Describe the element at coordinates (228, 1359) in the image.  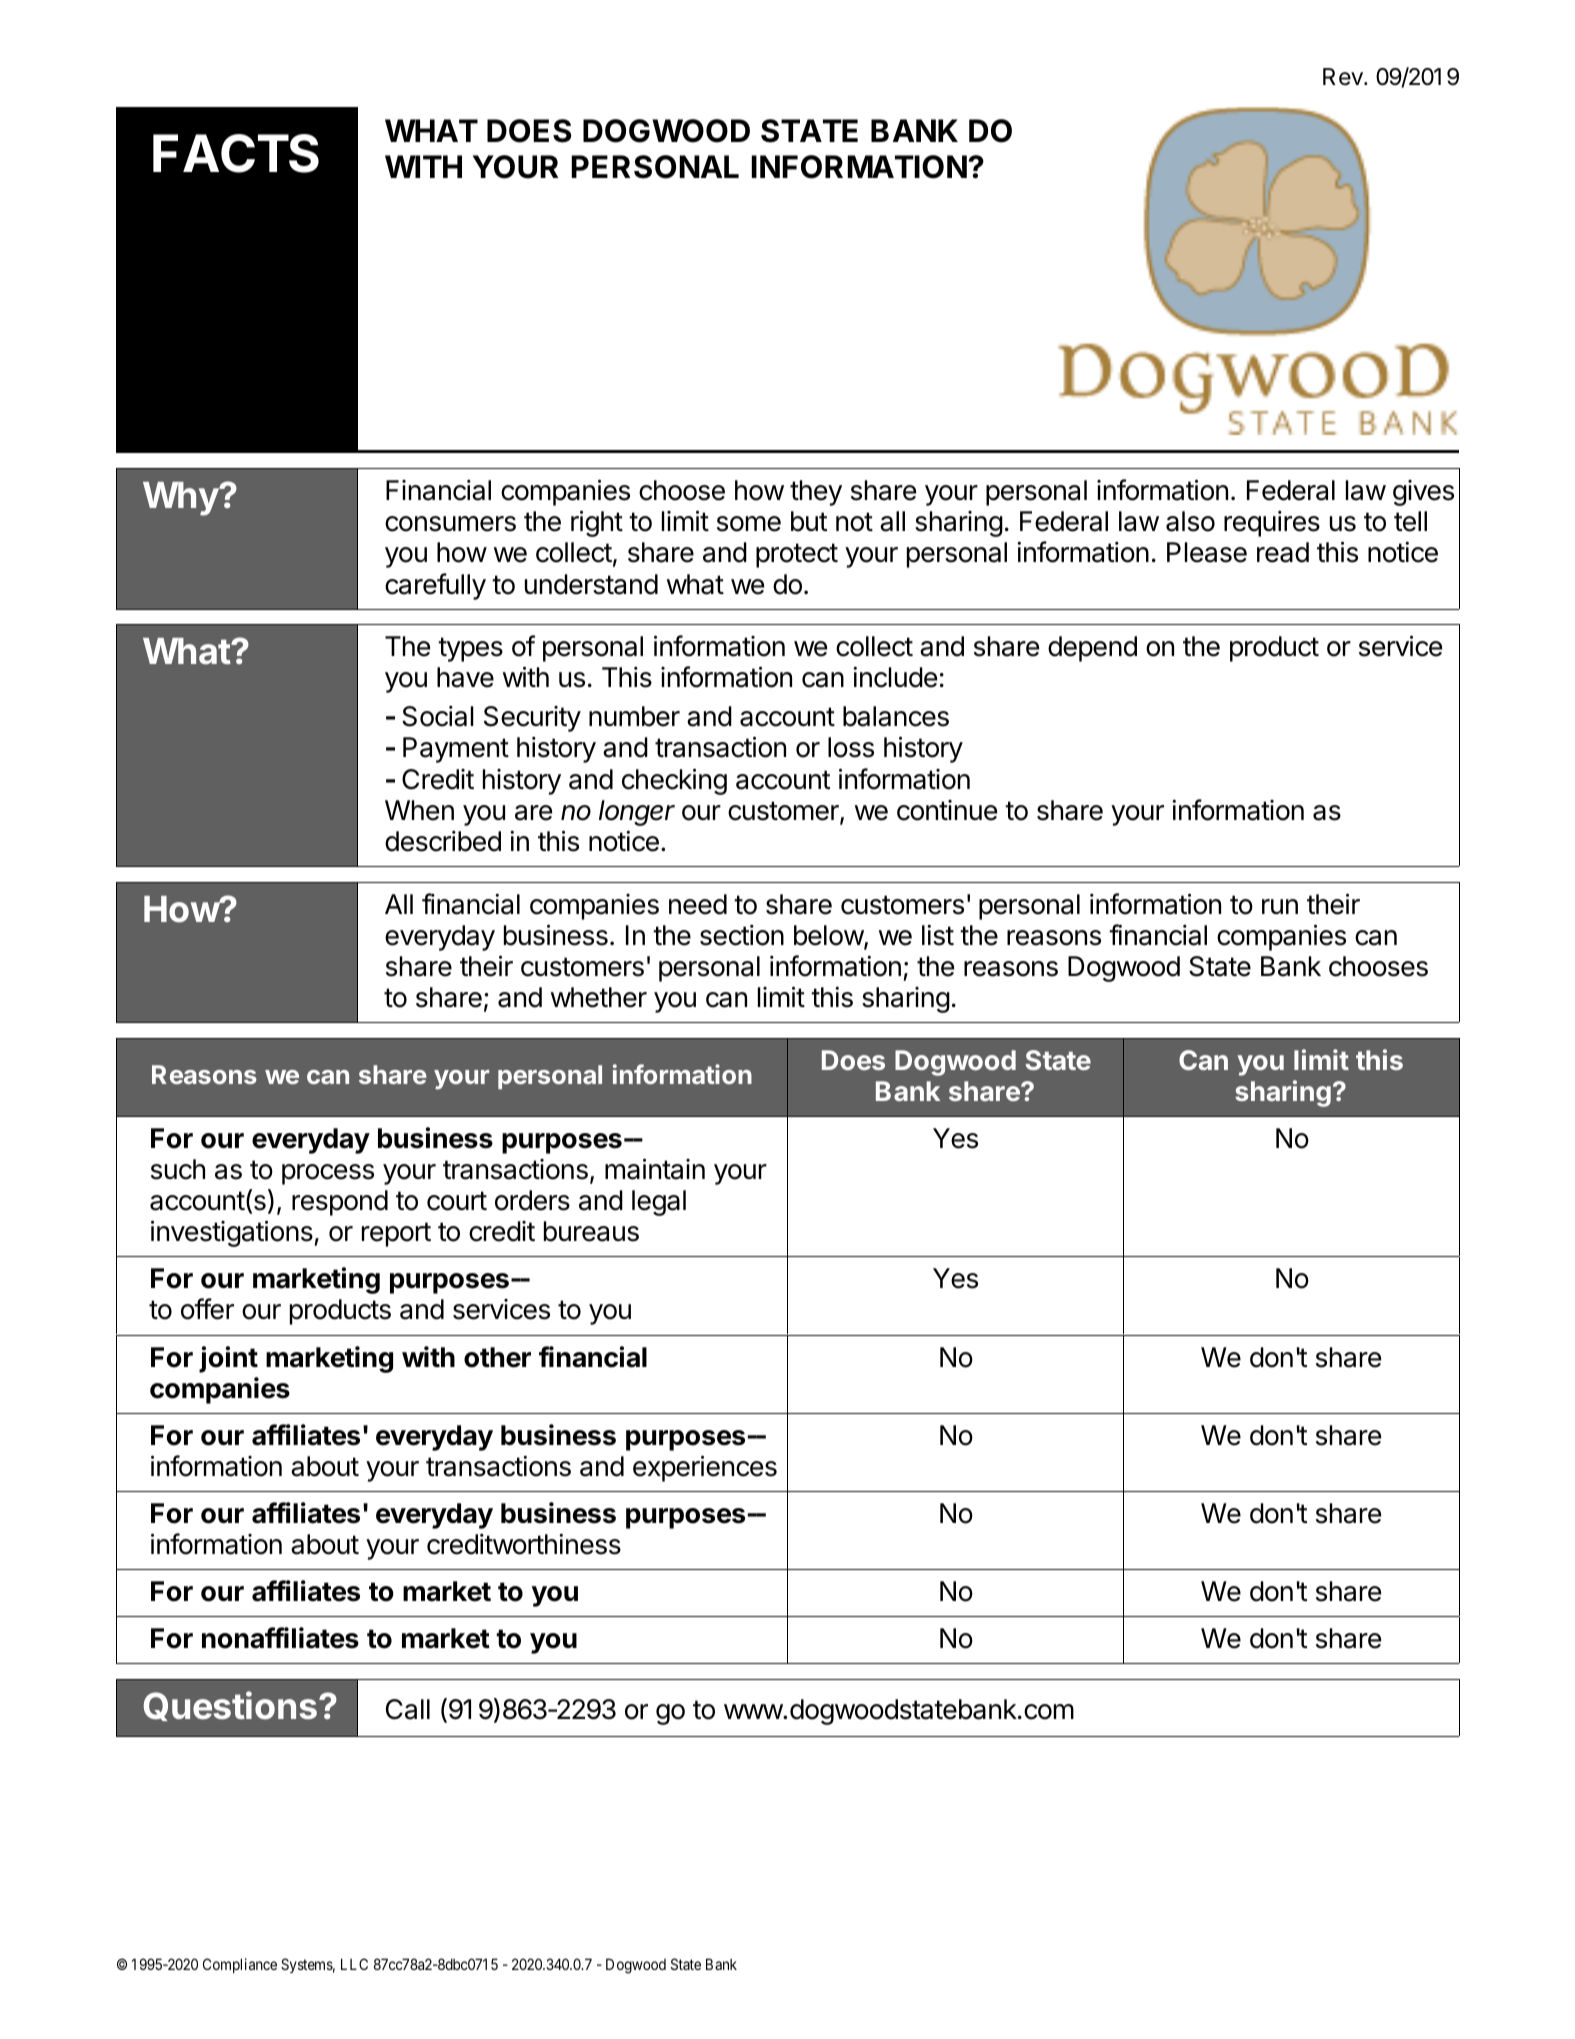
I see `joint` at that location.
